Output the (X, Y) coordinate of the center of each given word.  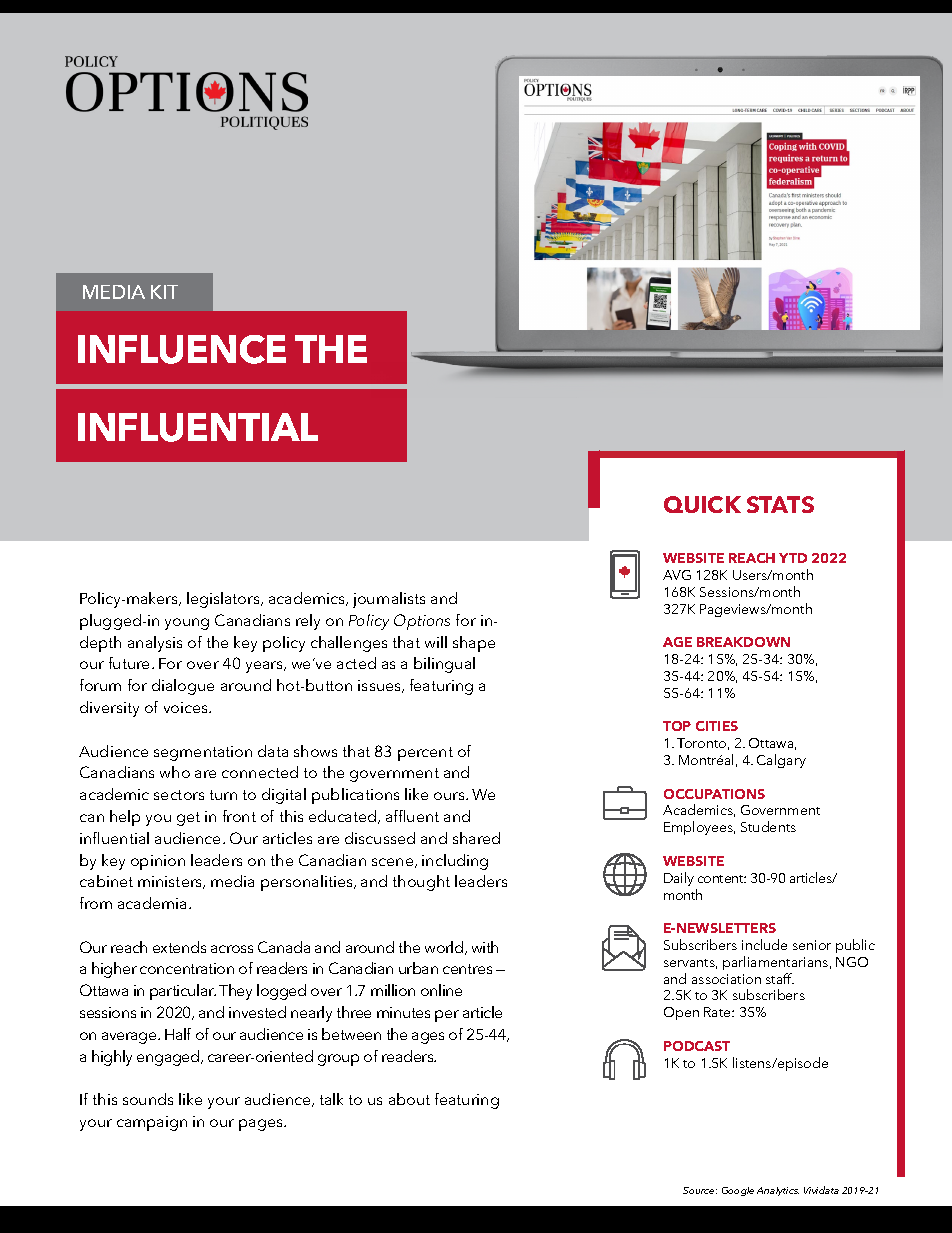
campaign (152, 1123)
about (409, 1099)
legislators (224, 600)
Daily (679, 879)
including (455, 862)
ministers (171, 882)
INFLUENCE (182, 349)
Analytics (778, 1191)
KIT (164, 292)
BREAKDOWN (743, 642)
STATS (780, 504)
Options (422, 622)
